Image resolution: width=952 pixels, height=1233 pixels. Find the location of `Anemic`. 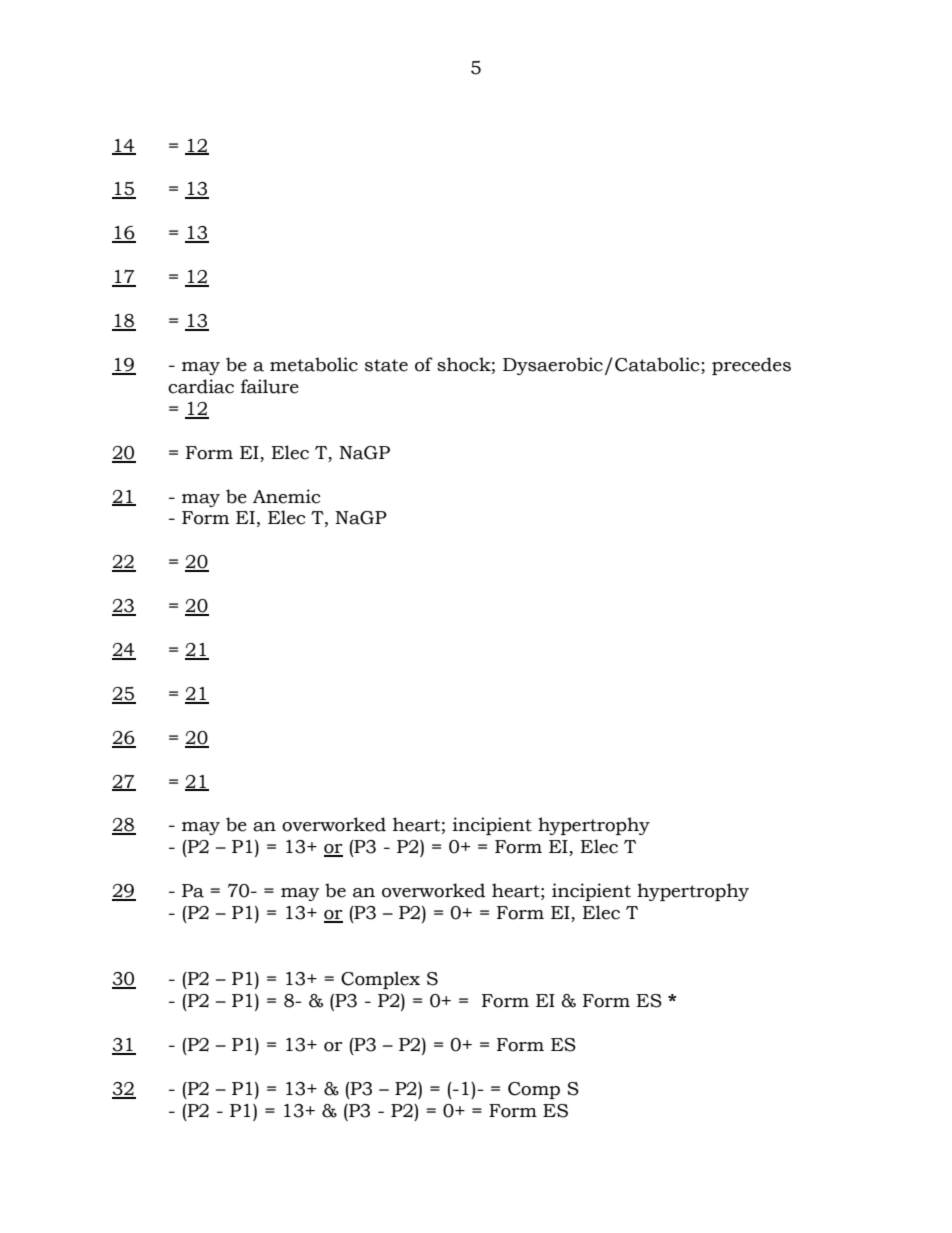

Anemic is located at coordinates (286, 496).
